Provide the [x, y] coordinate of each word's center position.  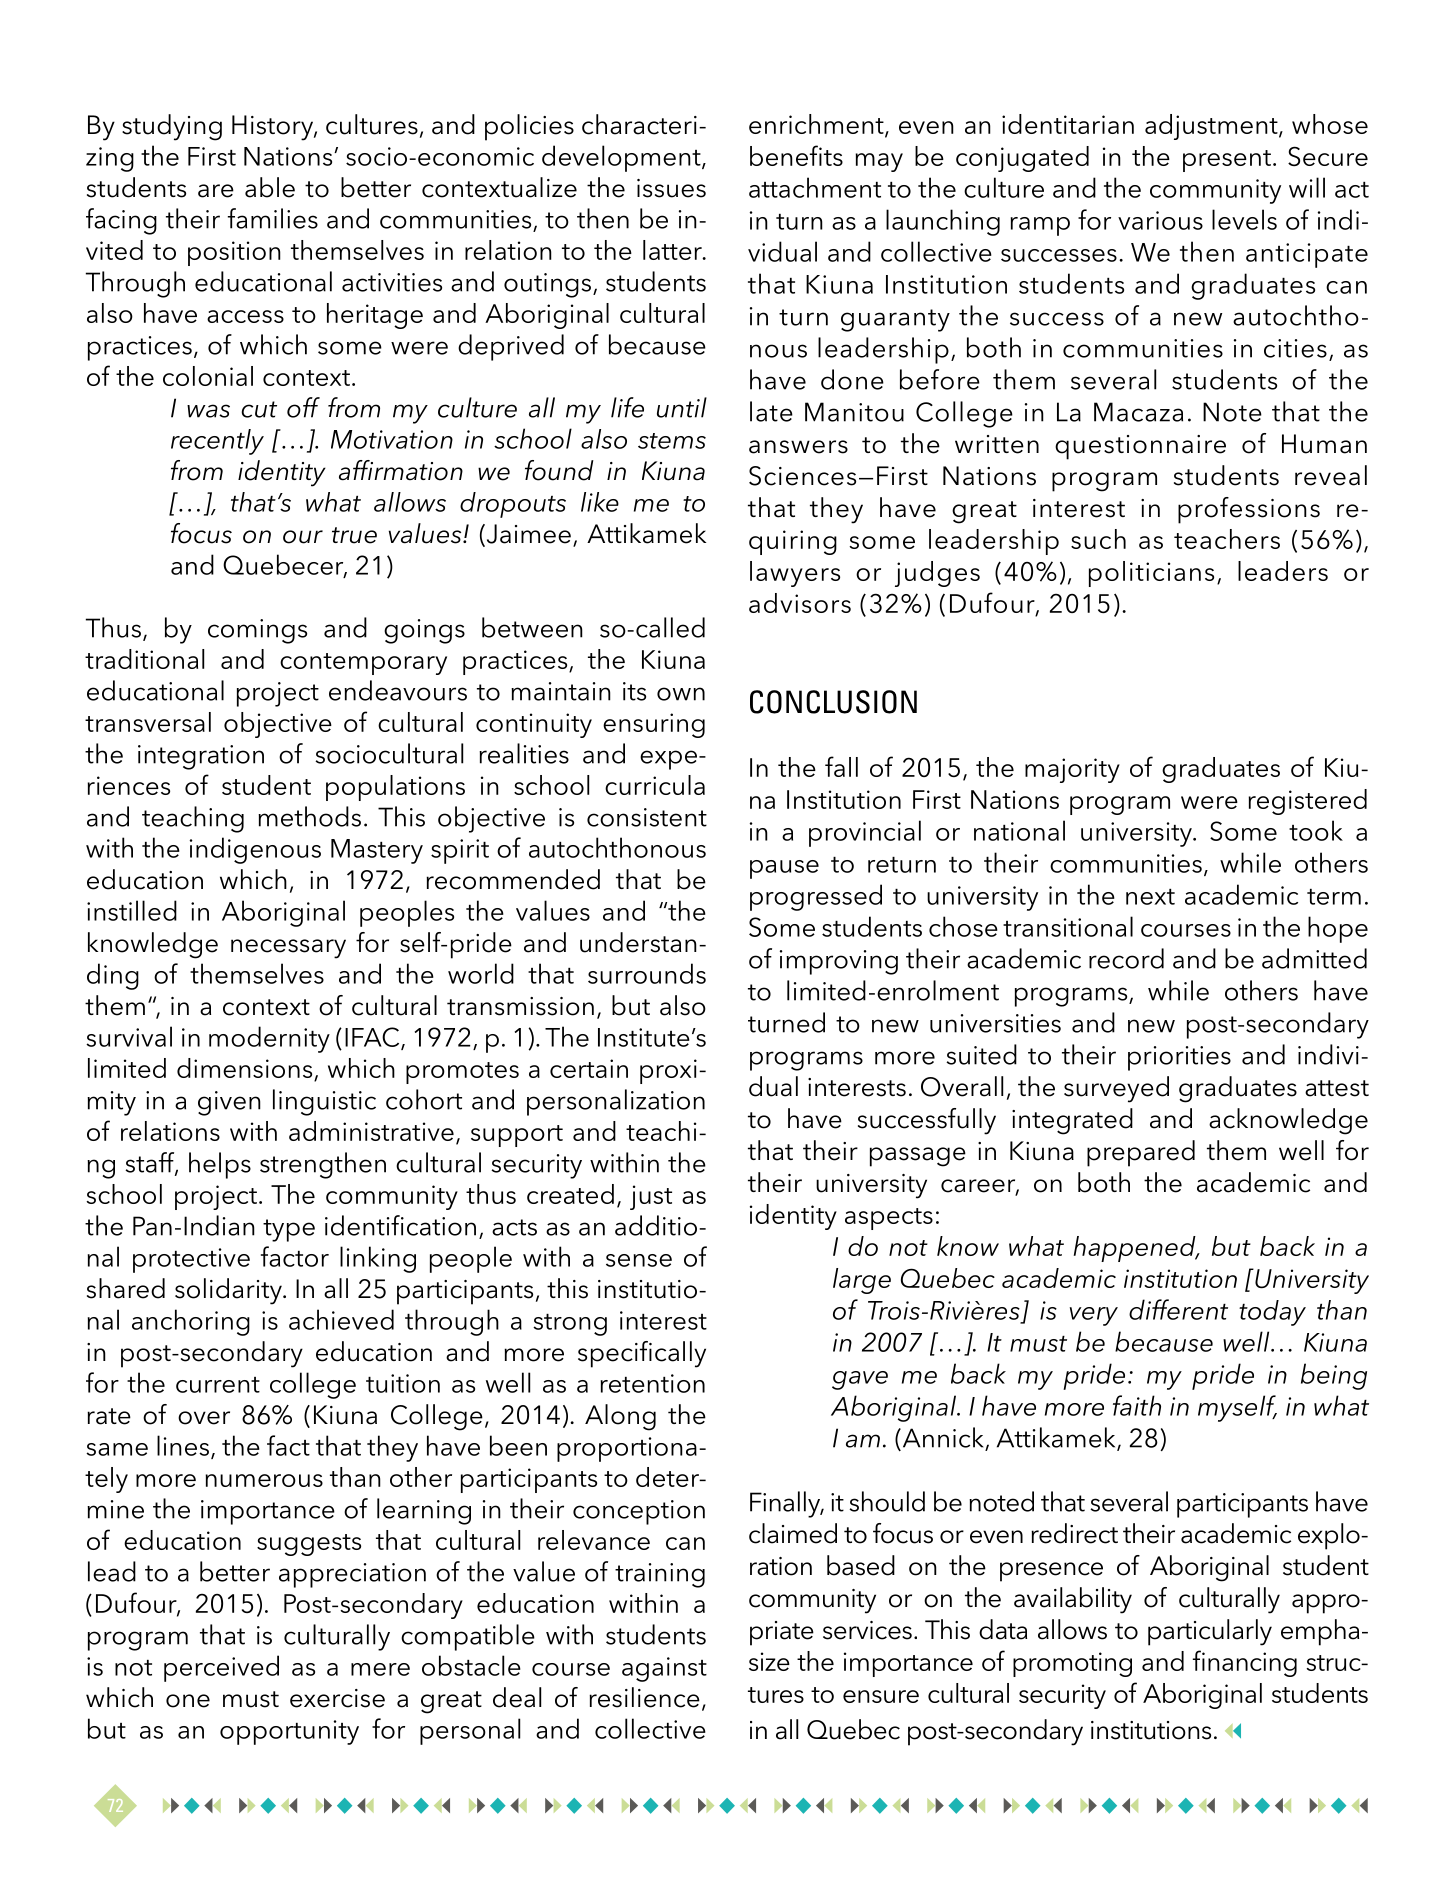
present [1227, 161]
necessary [288, 949]
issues [671, 188]
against [664, 1669]
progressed [816, 897]
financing [1245, 1663]
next [1150, 897]
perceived [221, 1668]
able [270, 187]
